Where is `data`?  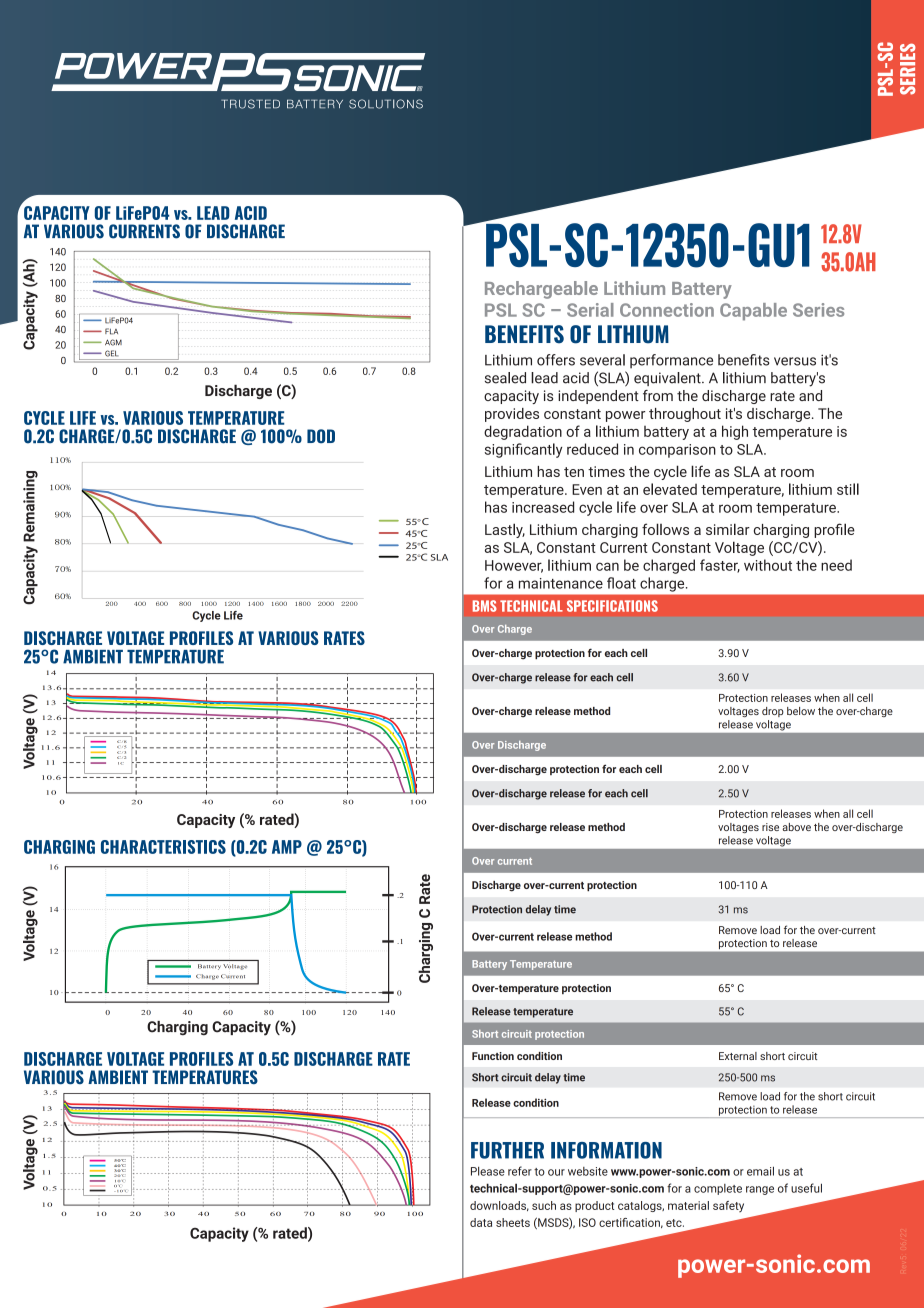
data is located at coordinates (481, 1222).
